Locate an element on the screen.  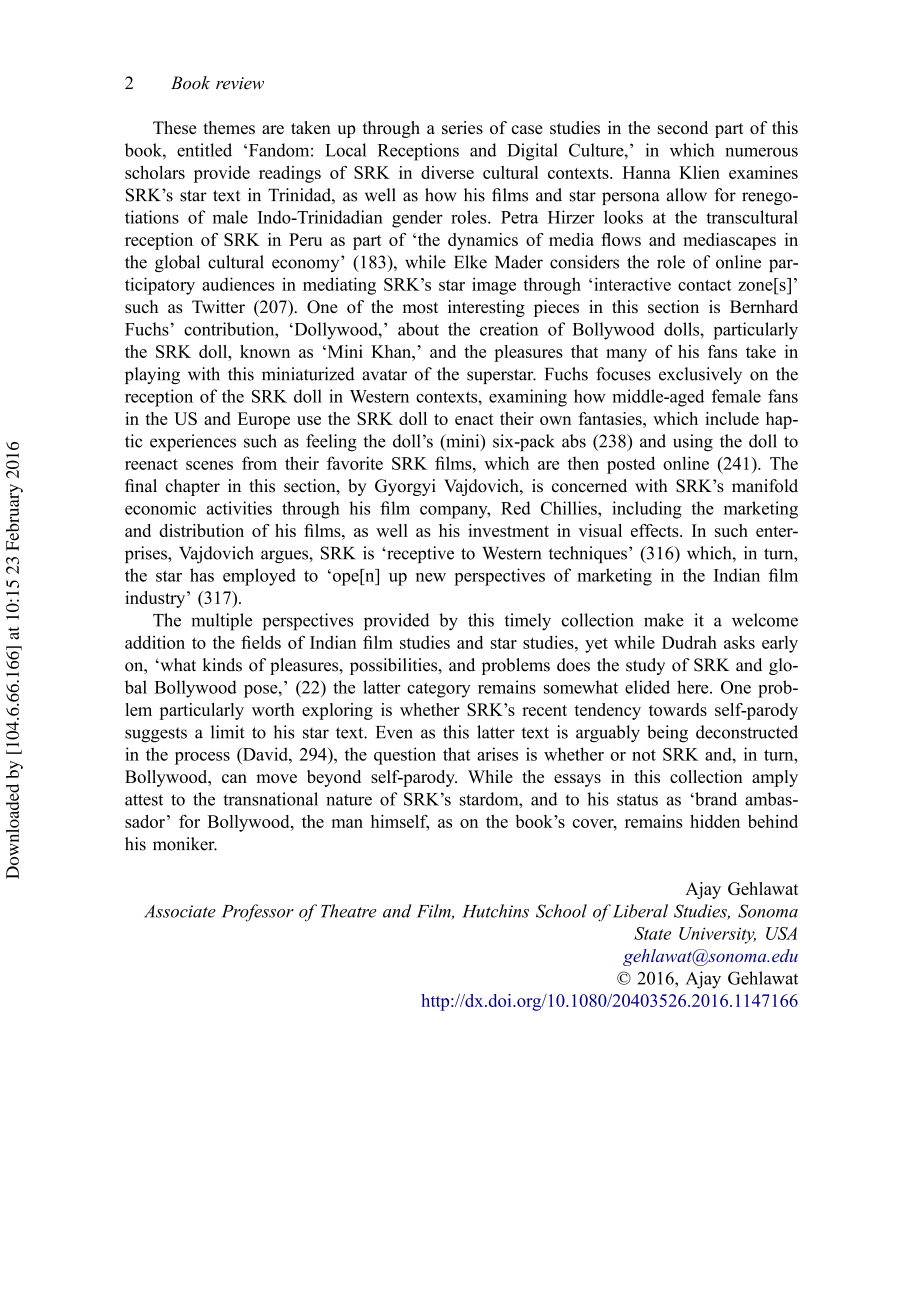
University is located at coordinates (717, 935).
